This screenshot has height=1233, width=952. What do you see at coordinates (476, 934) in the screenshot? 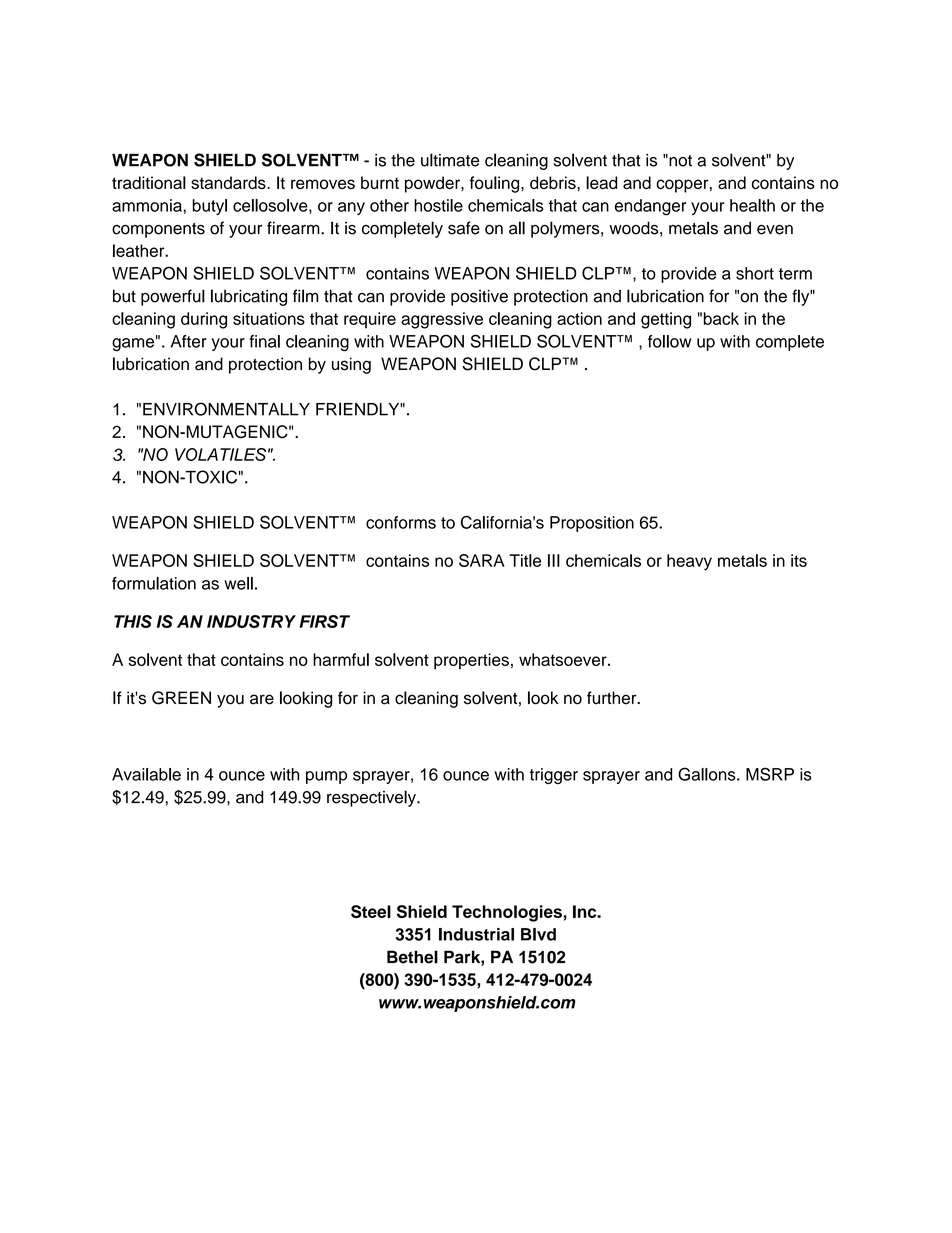
I see `Industrial` at bounding box center [476, 934].
